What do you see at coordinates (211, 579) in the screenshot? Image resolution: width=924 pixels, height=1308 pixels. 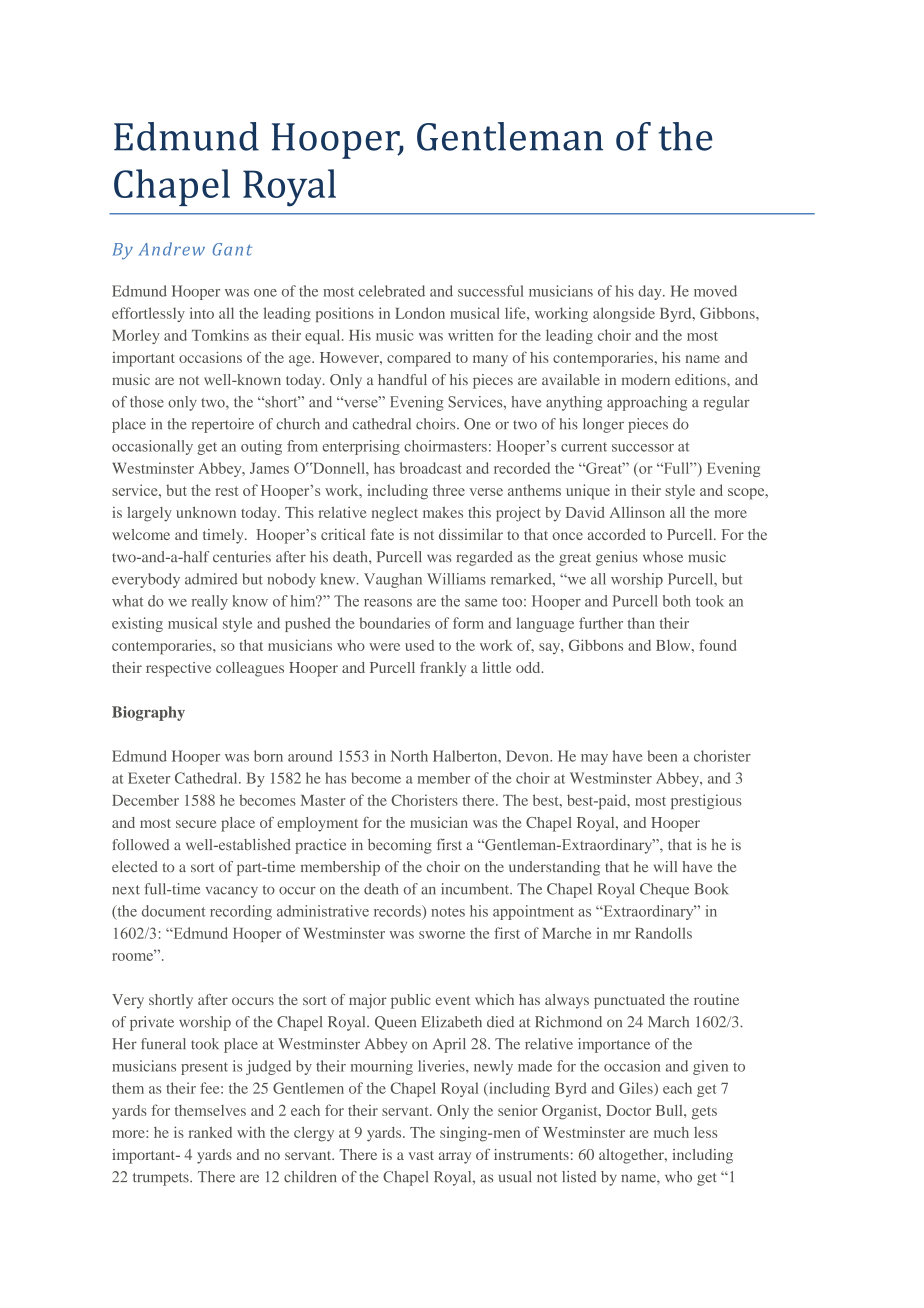 I see `admired` at bounding box center [211, 579].
